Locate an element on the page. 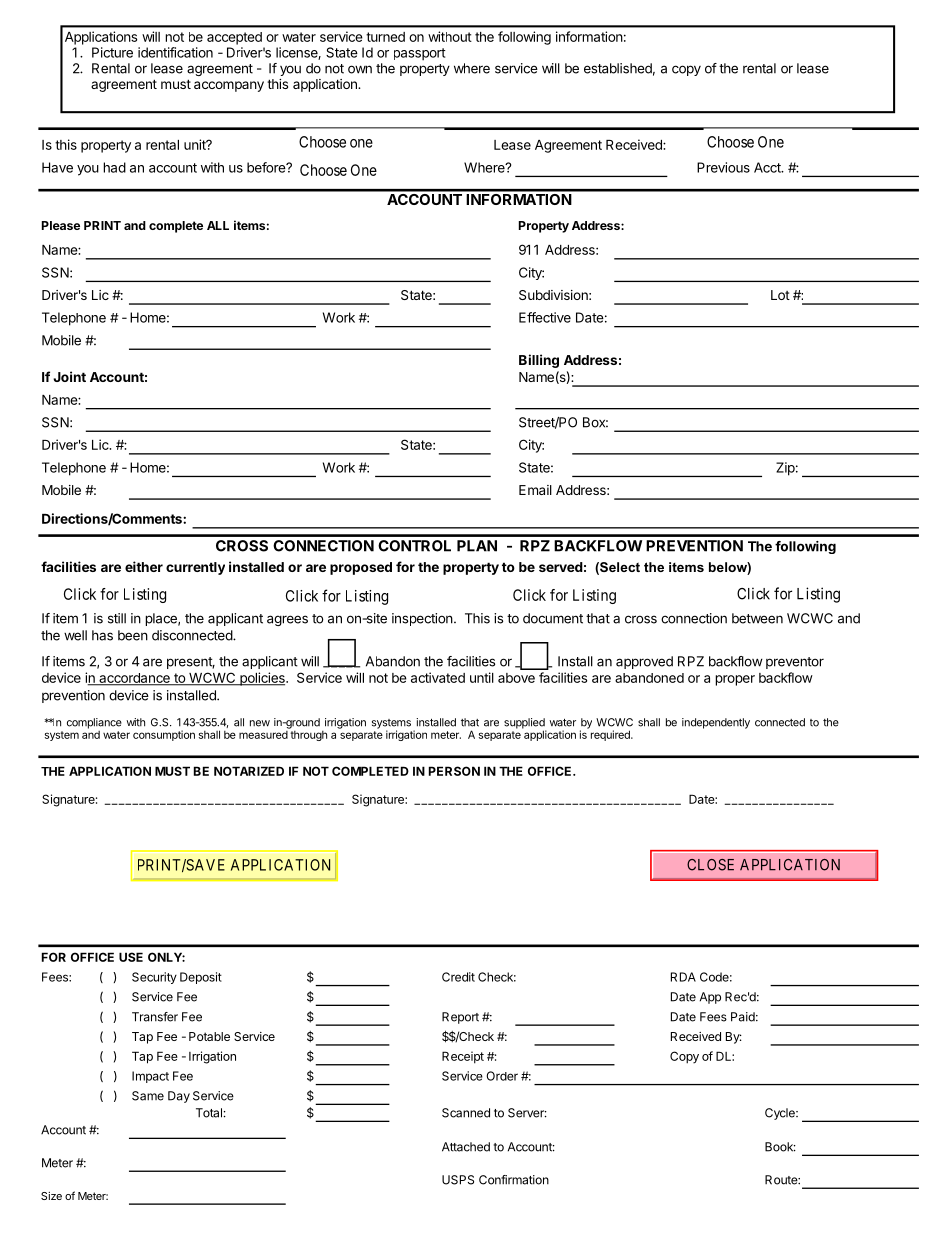  Same is located at coordinates (148, 1096).
